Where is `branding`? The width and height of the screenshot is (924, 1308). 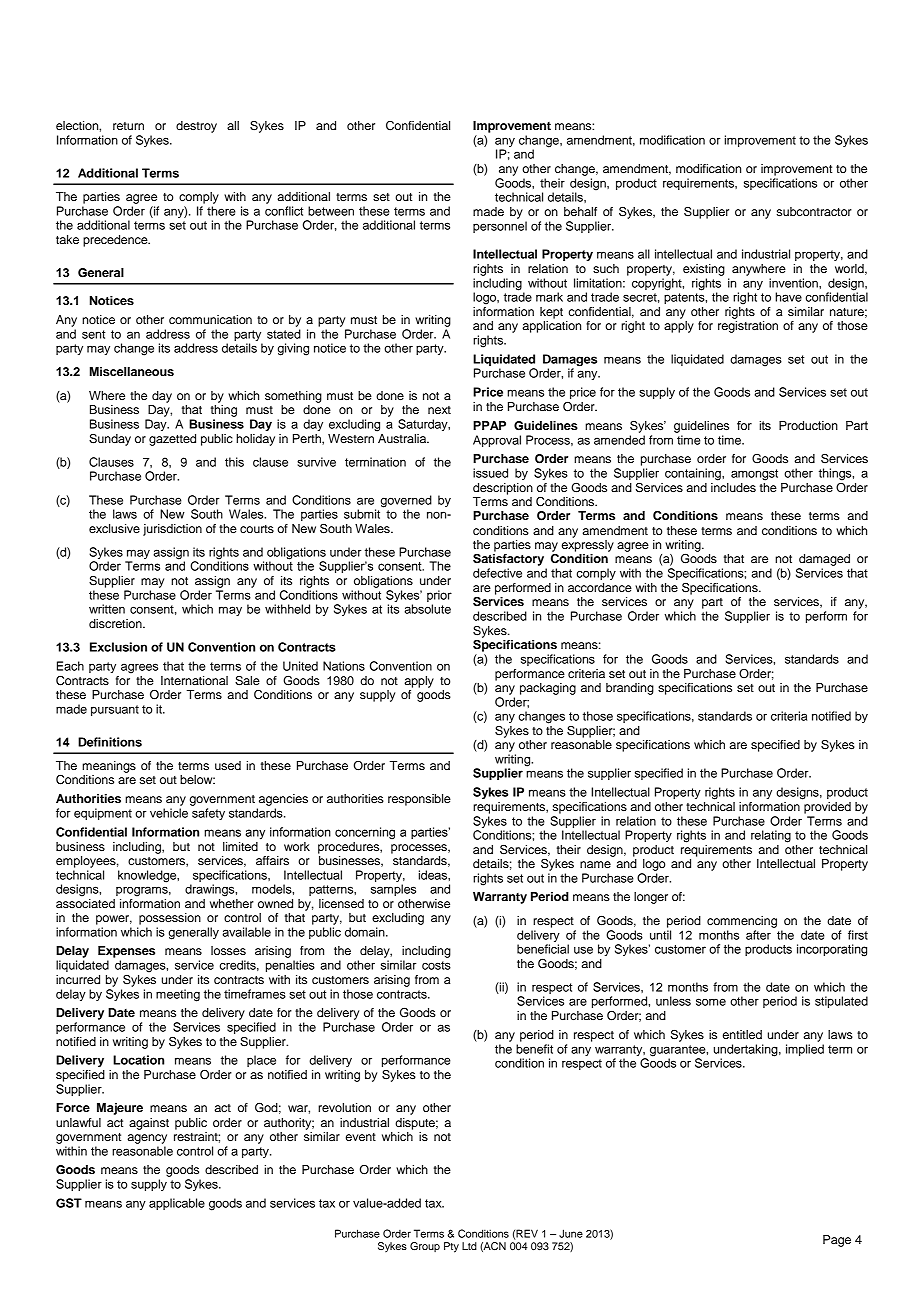
branding is located at coordinates (630, 689).
